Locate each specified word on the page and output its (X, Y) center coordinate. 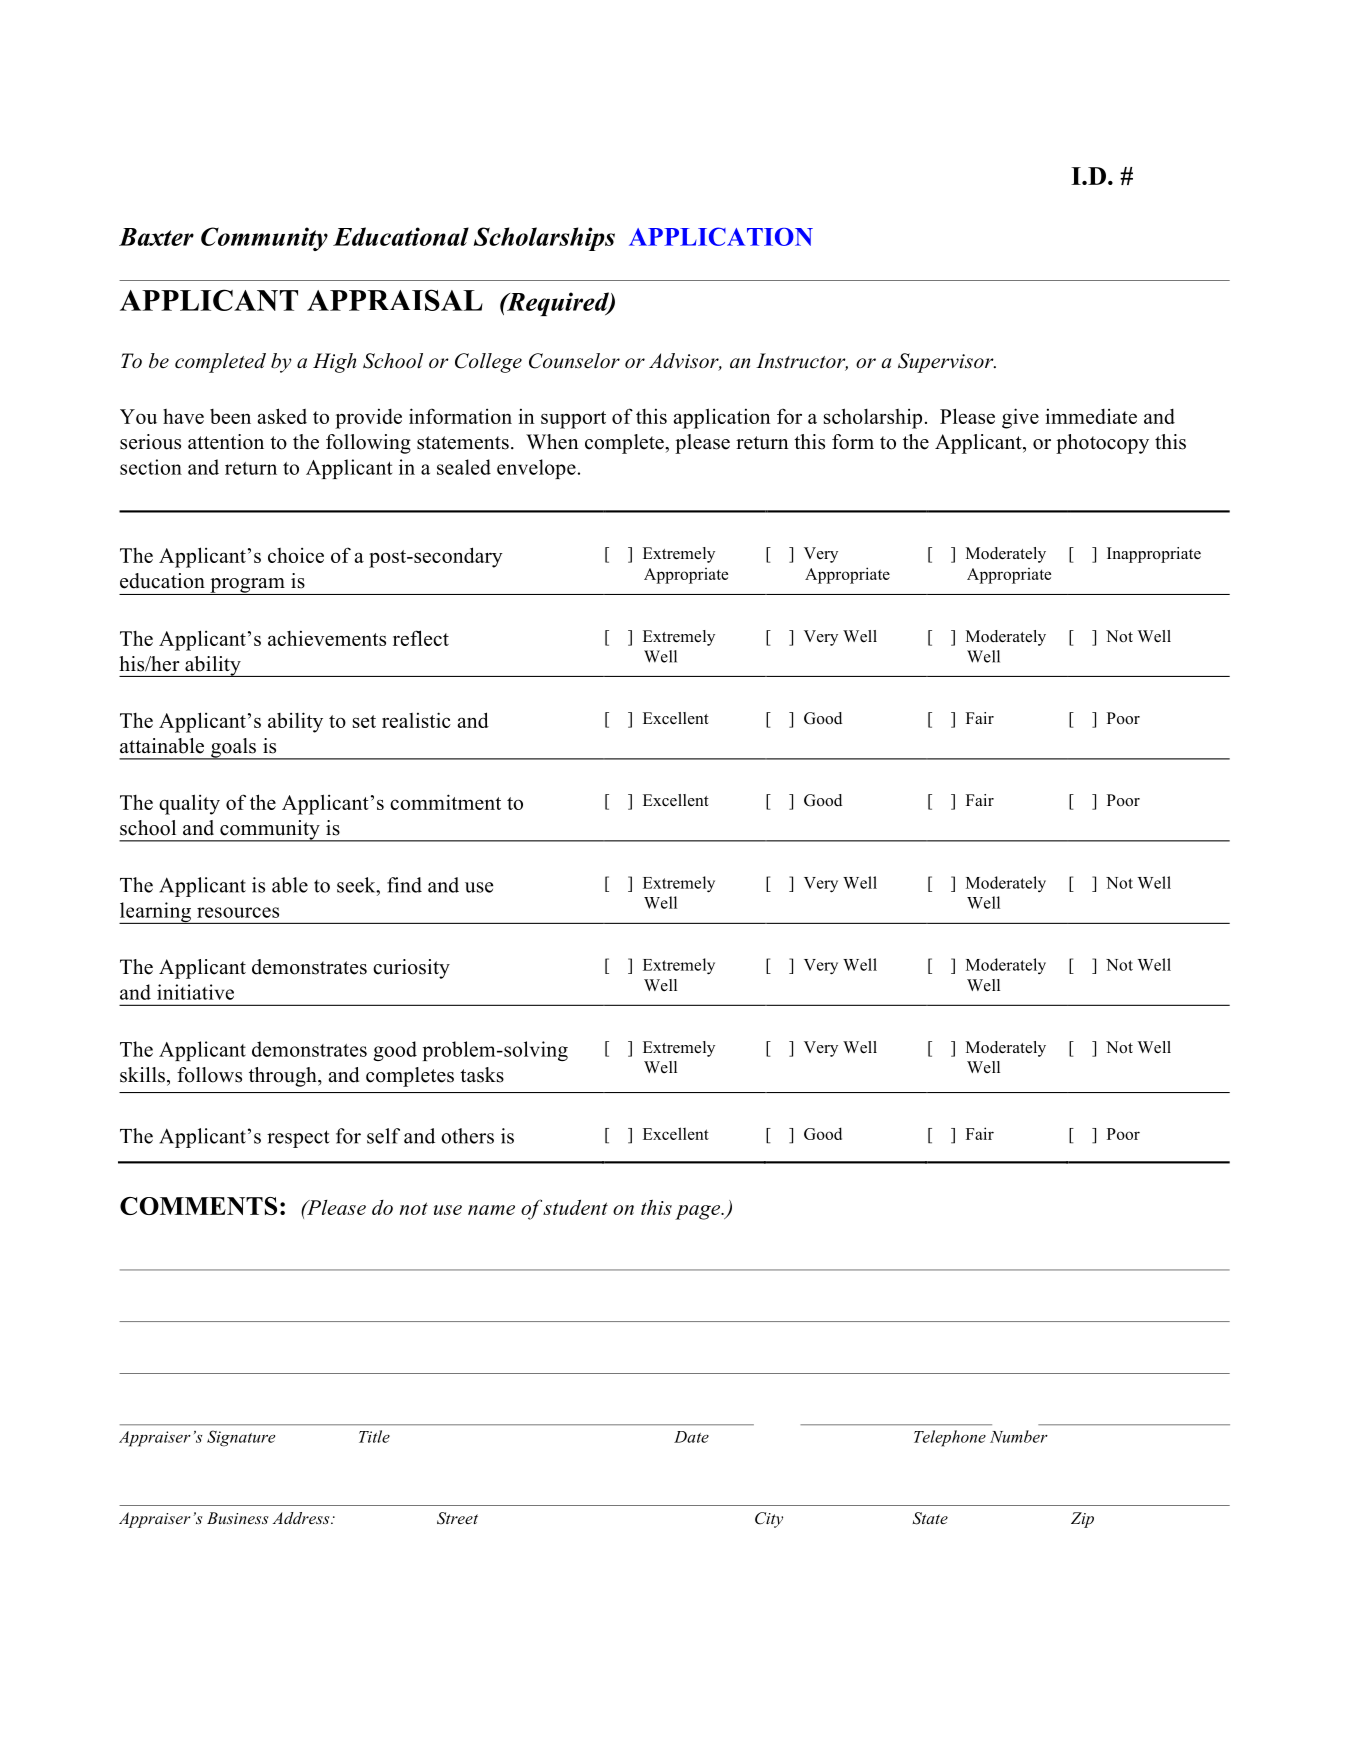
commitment (445, 802)
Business (237, 1518)
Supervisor (947, 363)
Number (1019, 1436)
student (575, 1207)
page (699, 1212)
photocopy (1102, 444)
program (247, 586)
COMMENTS (198, 1206)
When (552, 442)
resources (238, 912)
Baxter (156, 237)
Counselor (574, 361)
